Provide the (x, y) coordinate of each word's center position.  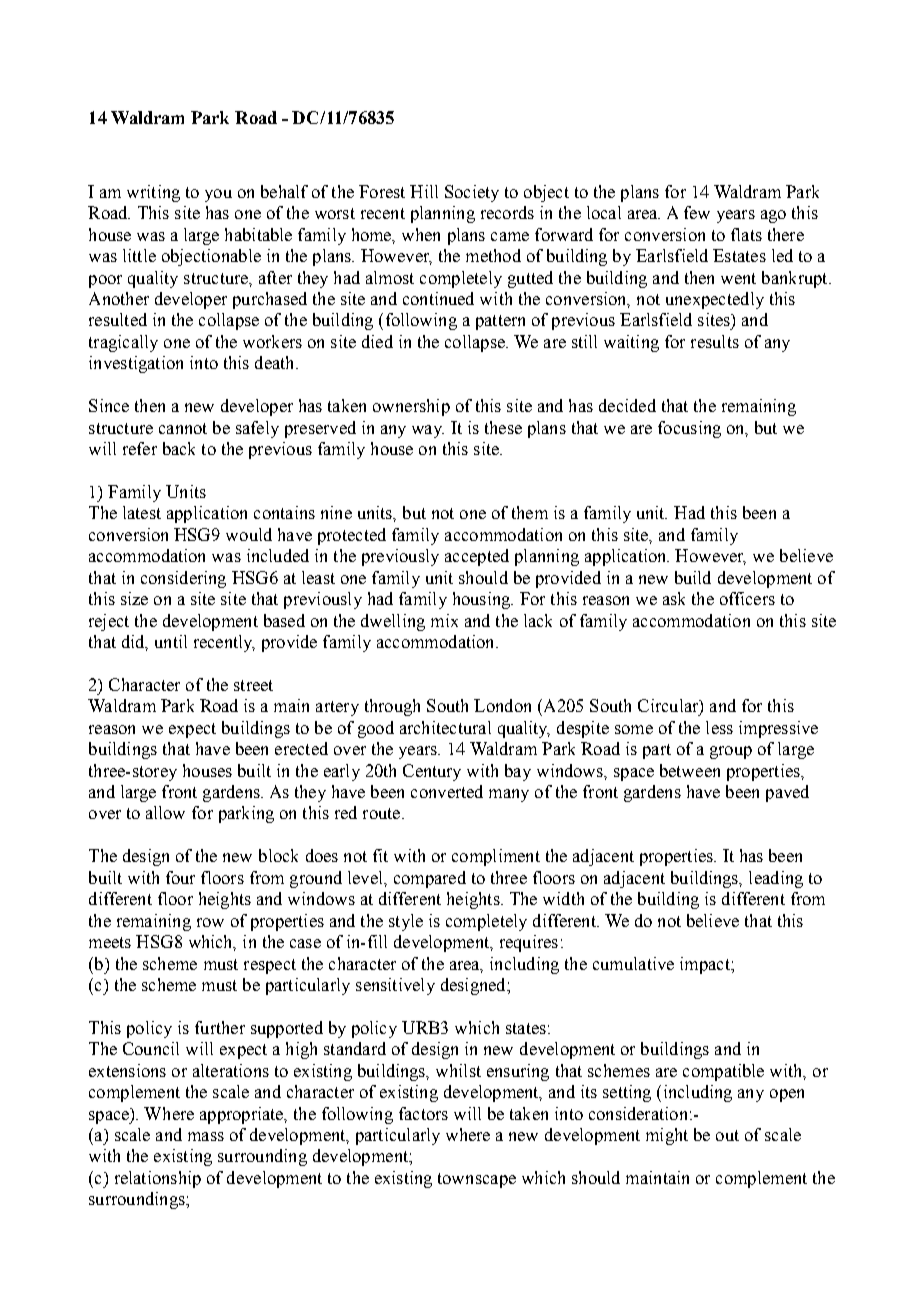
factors (423, 1113)
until (171, 641)
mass (206, 1136)
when (421, 234)
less (719, 727)
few (697, 212)
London (502, 705)
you (218, 195)
